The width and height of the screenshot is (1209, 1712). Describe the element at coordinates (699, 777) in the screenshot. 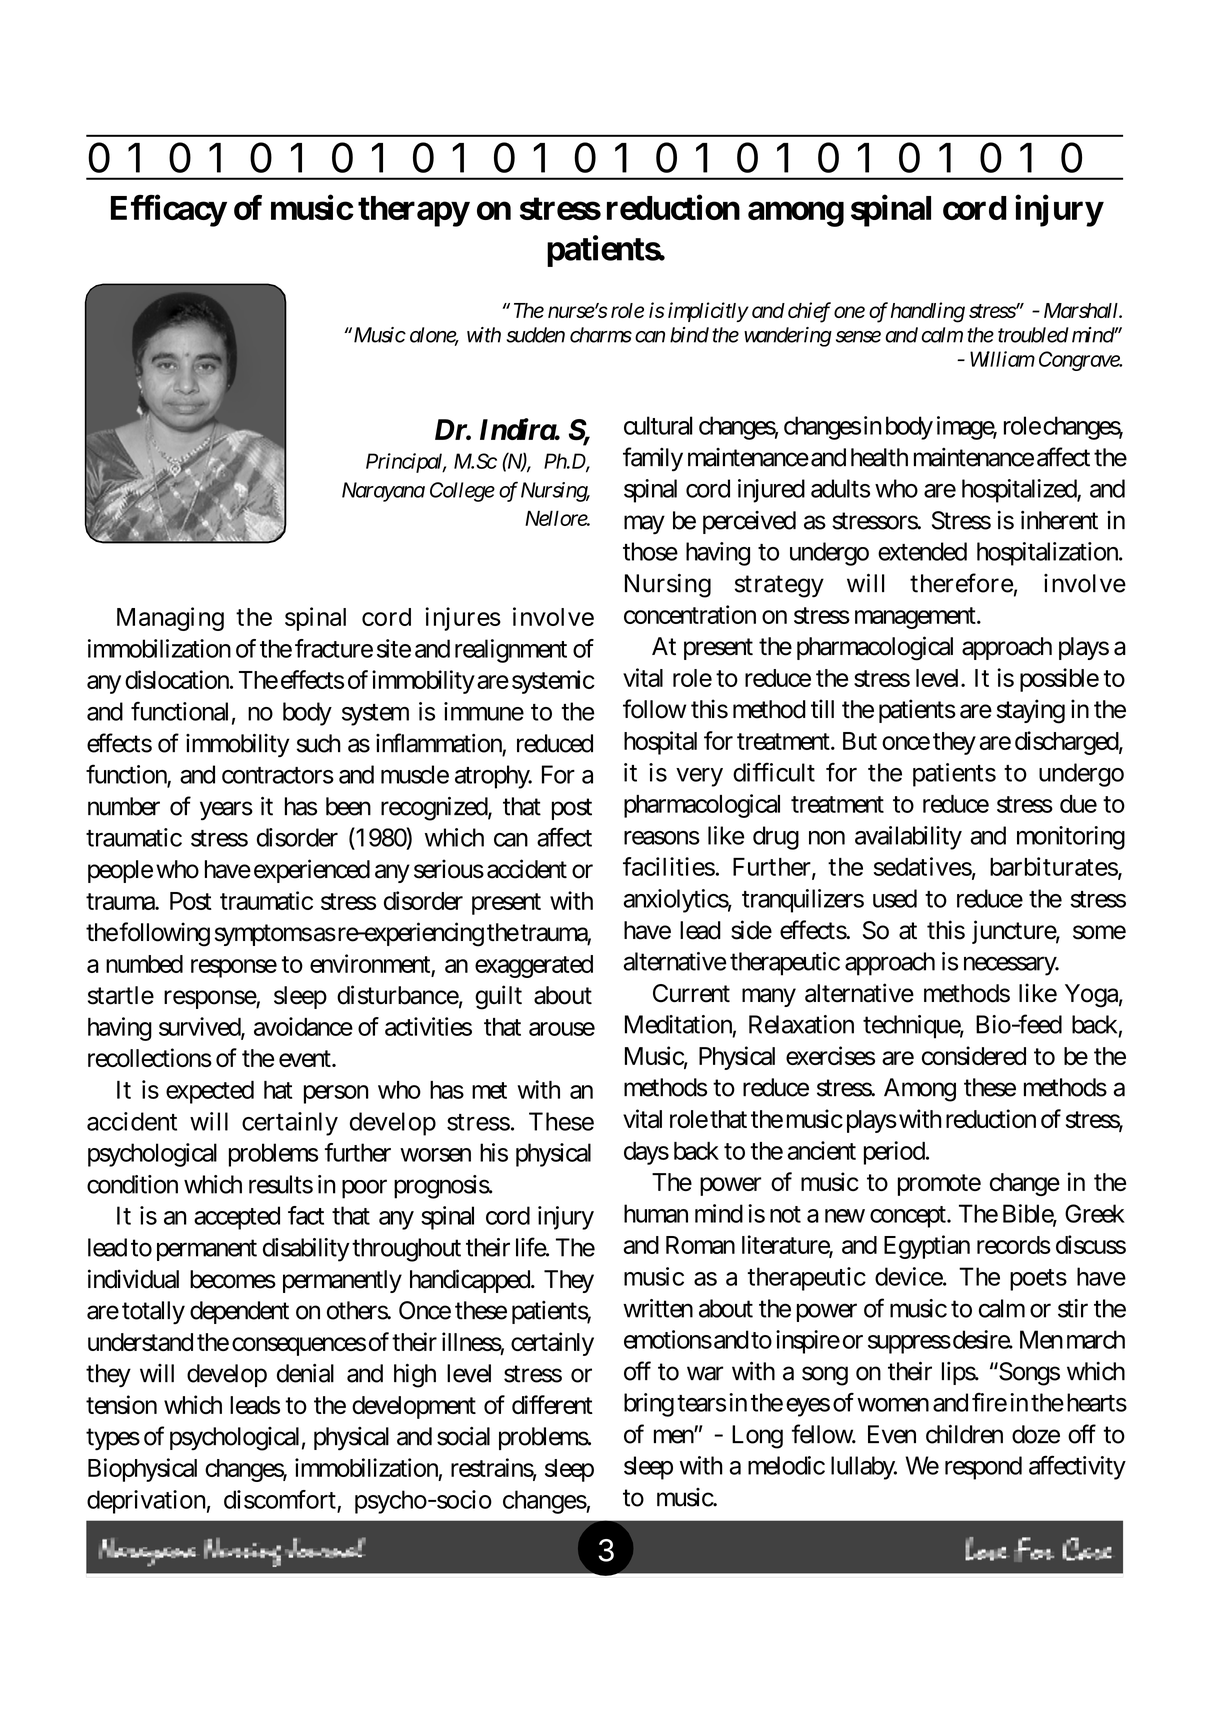

I see `very` at that location.
